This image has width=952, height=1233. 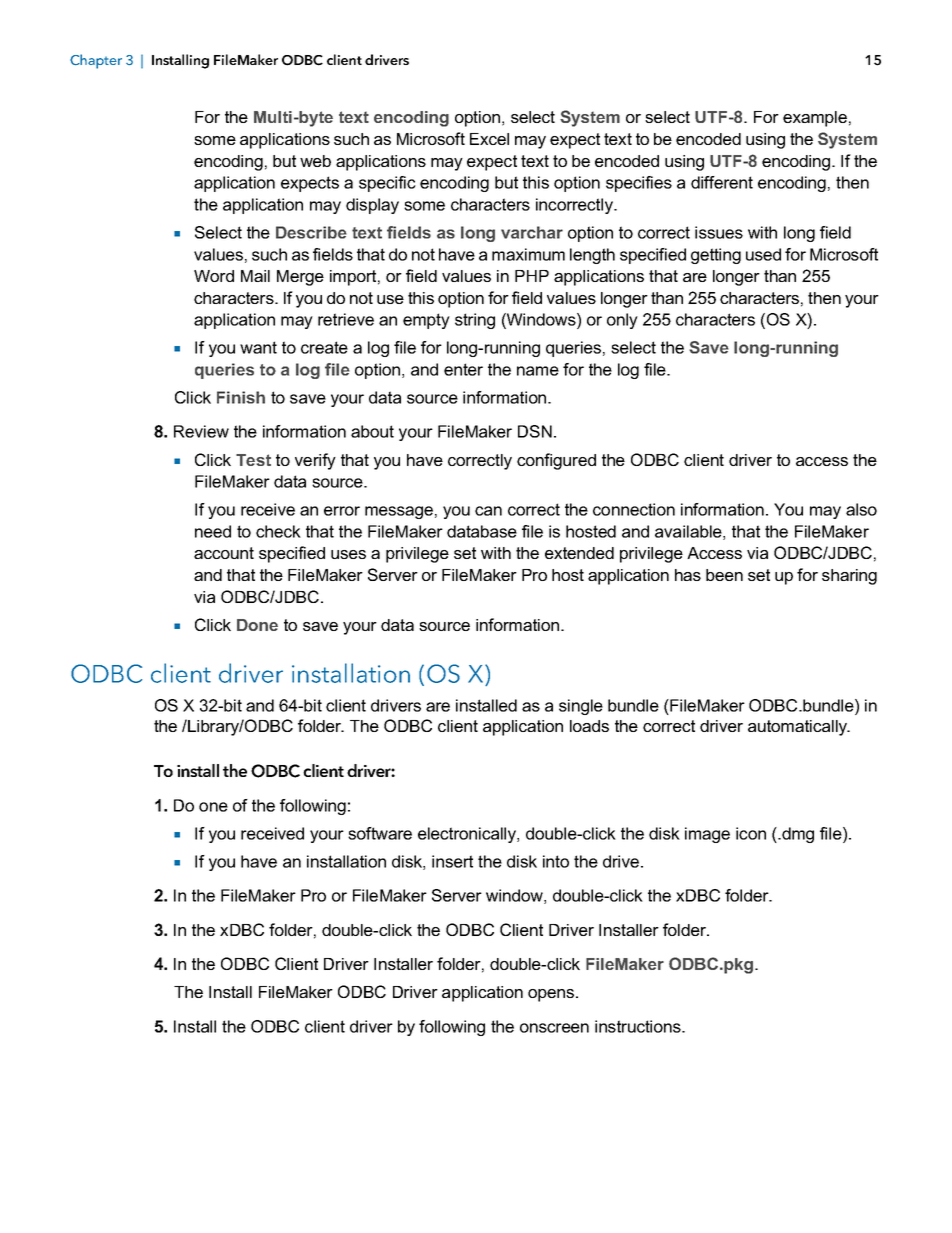 What do you see at coordinates (380, 833) in the image?
I see `software` at bounding box center [380, 833].
